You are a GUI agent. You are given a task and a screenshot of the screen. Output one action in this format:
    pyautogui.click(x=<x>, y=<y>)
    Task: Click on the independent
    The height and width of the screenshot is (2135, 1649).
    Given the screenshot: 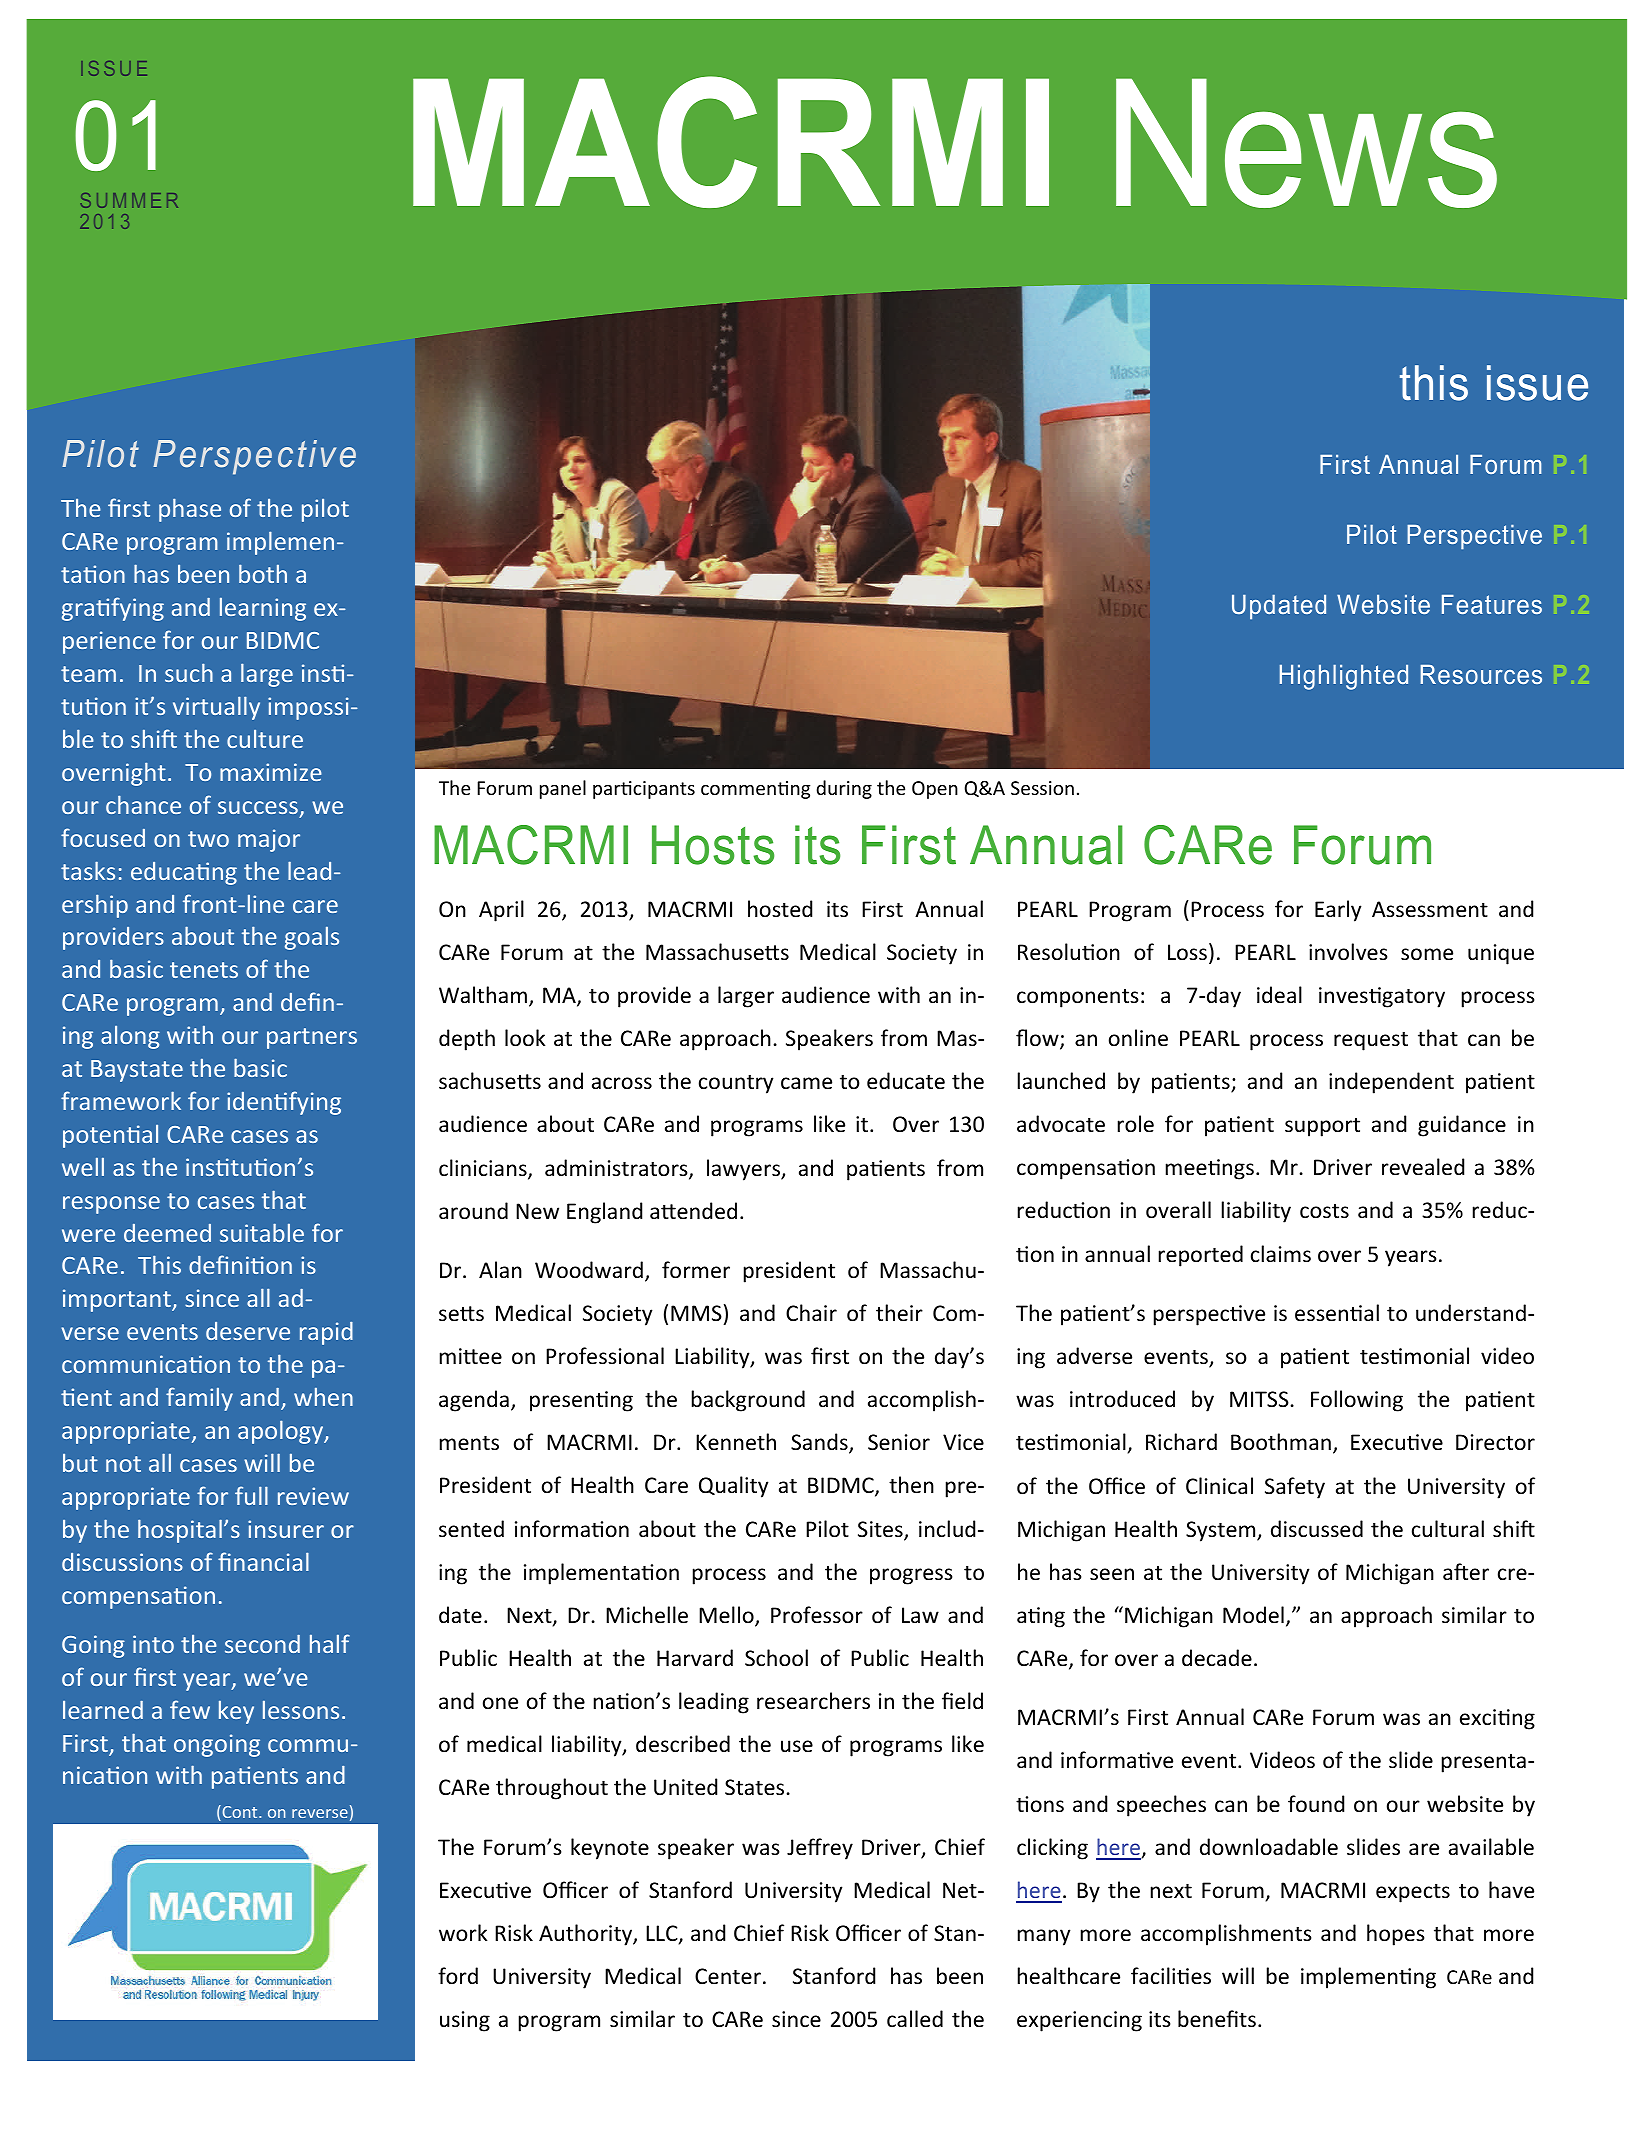 What is the action you would take?
    pyautogui.click(x=1391, y=1083)
